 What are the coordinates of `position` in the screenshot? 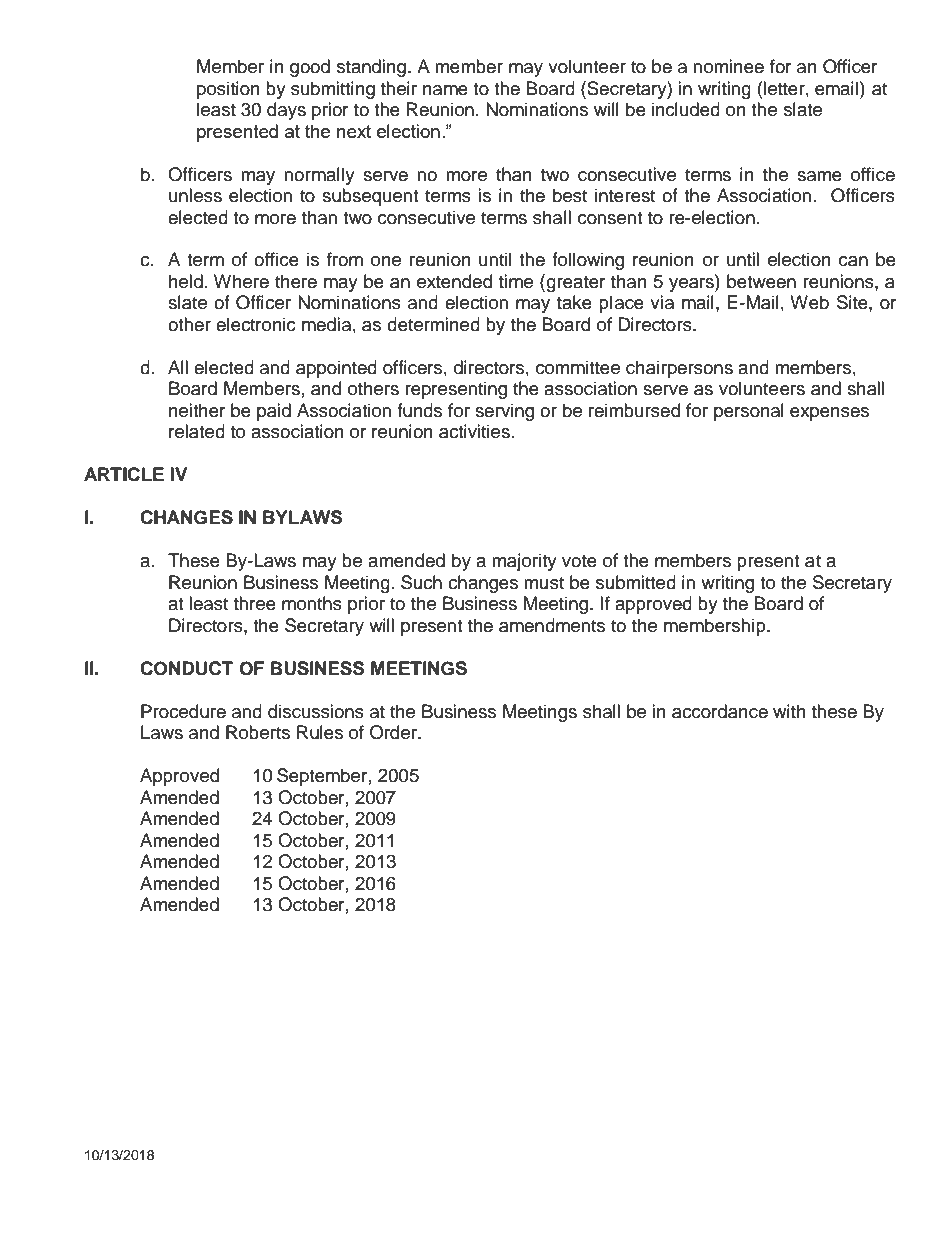 It's located at (228, 90).
